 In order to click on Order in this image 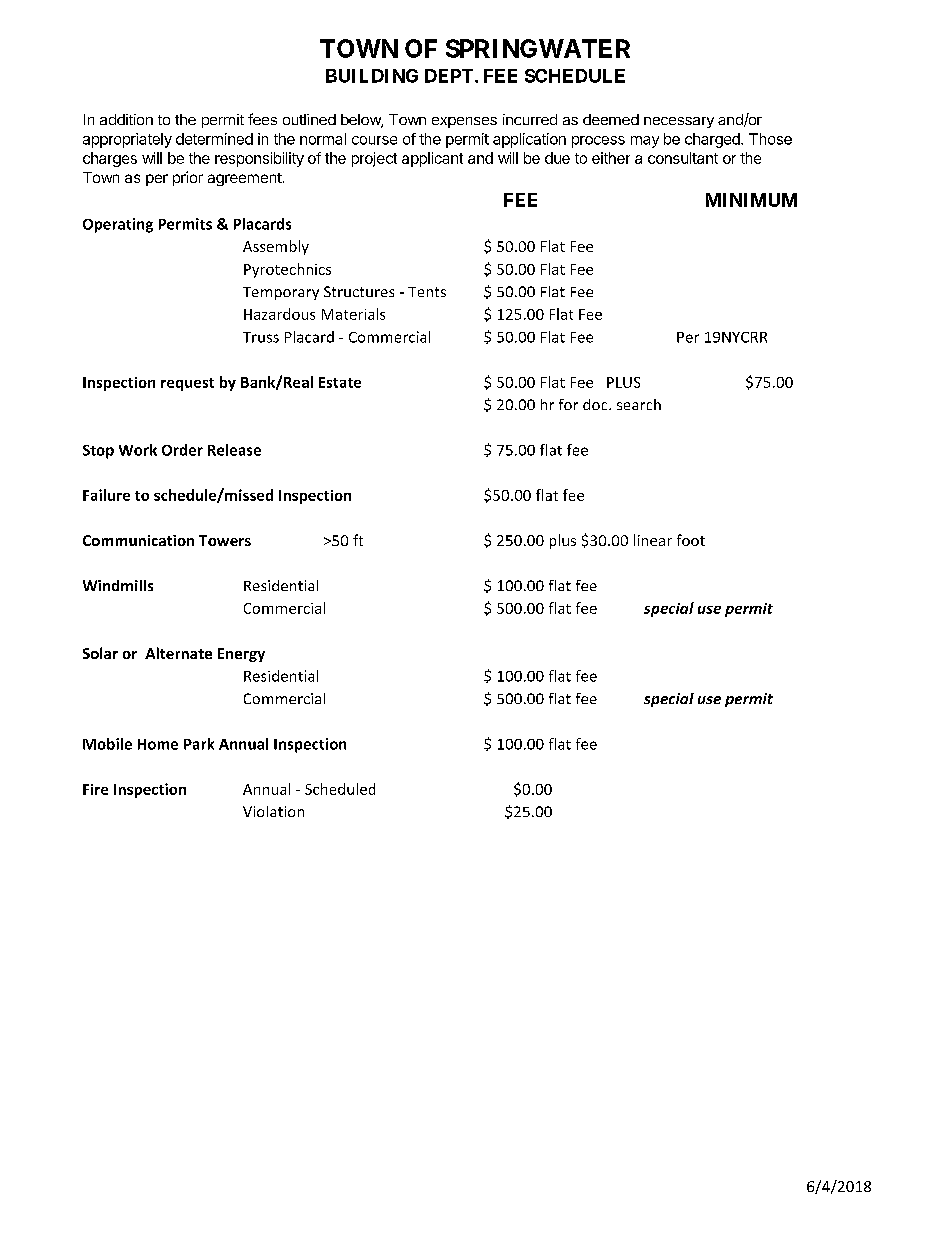, I will do `click(182, 450)`.
